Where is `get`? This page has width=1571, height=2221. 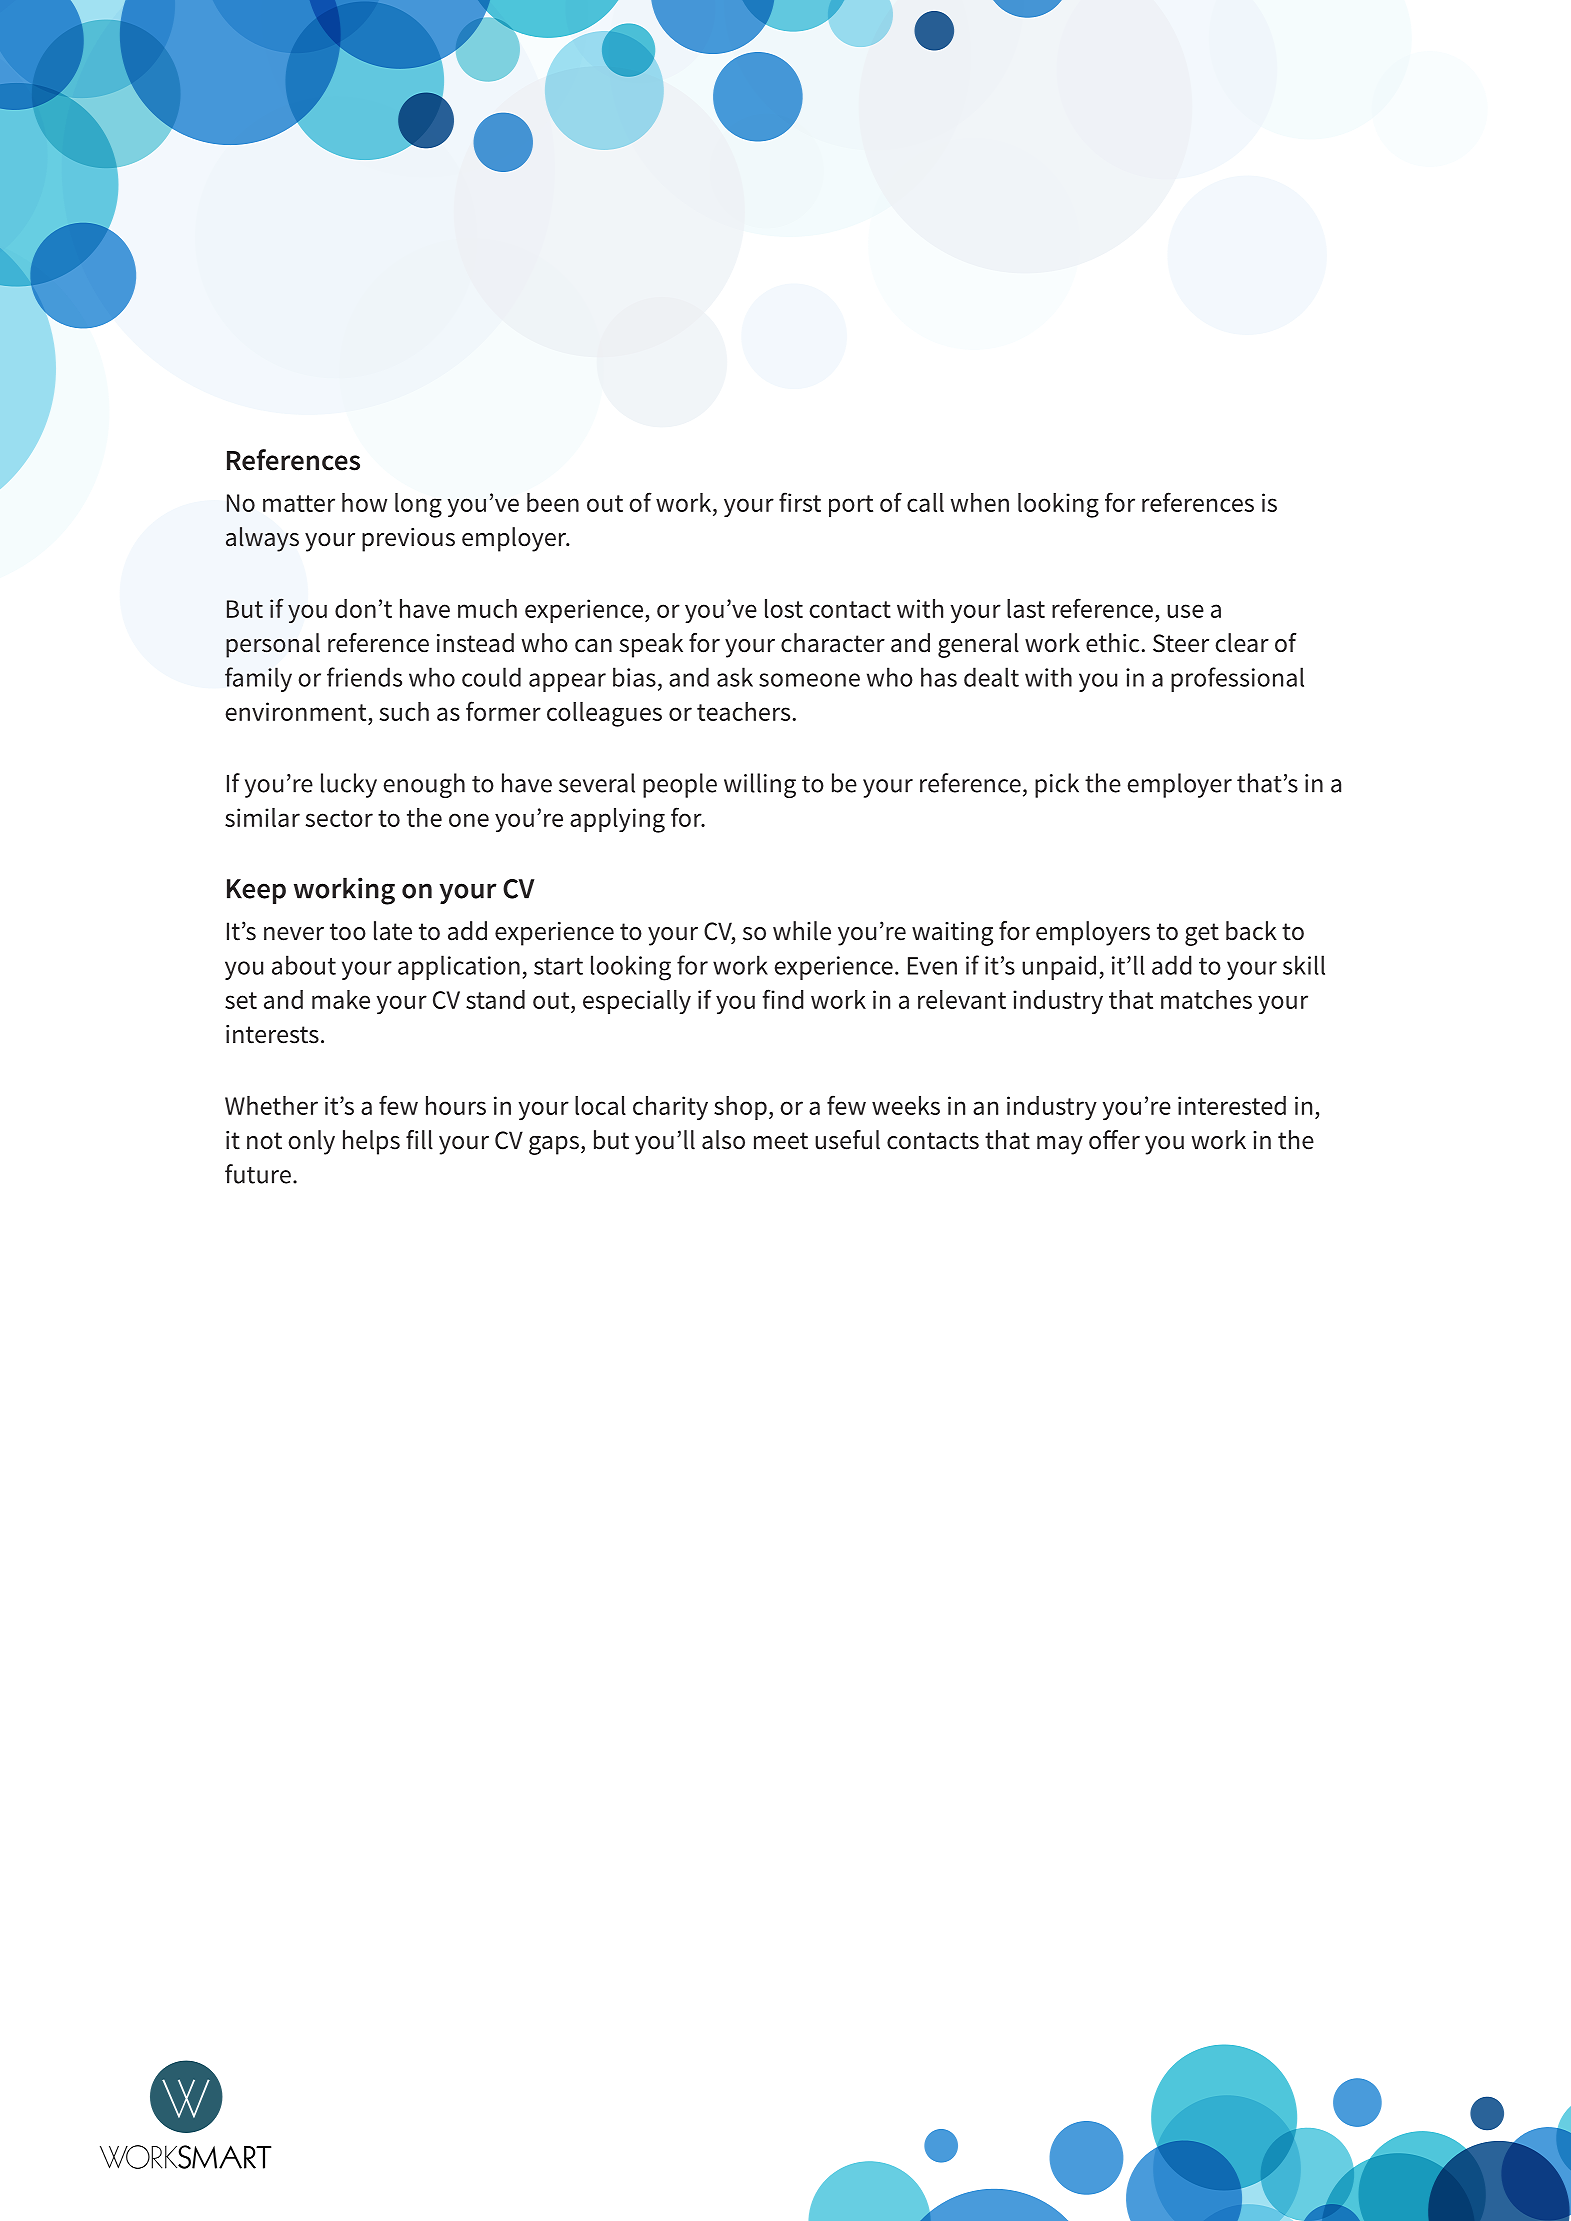
get is located at coordinates (1202, 934).
